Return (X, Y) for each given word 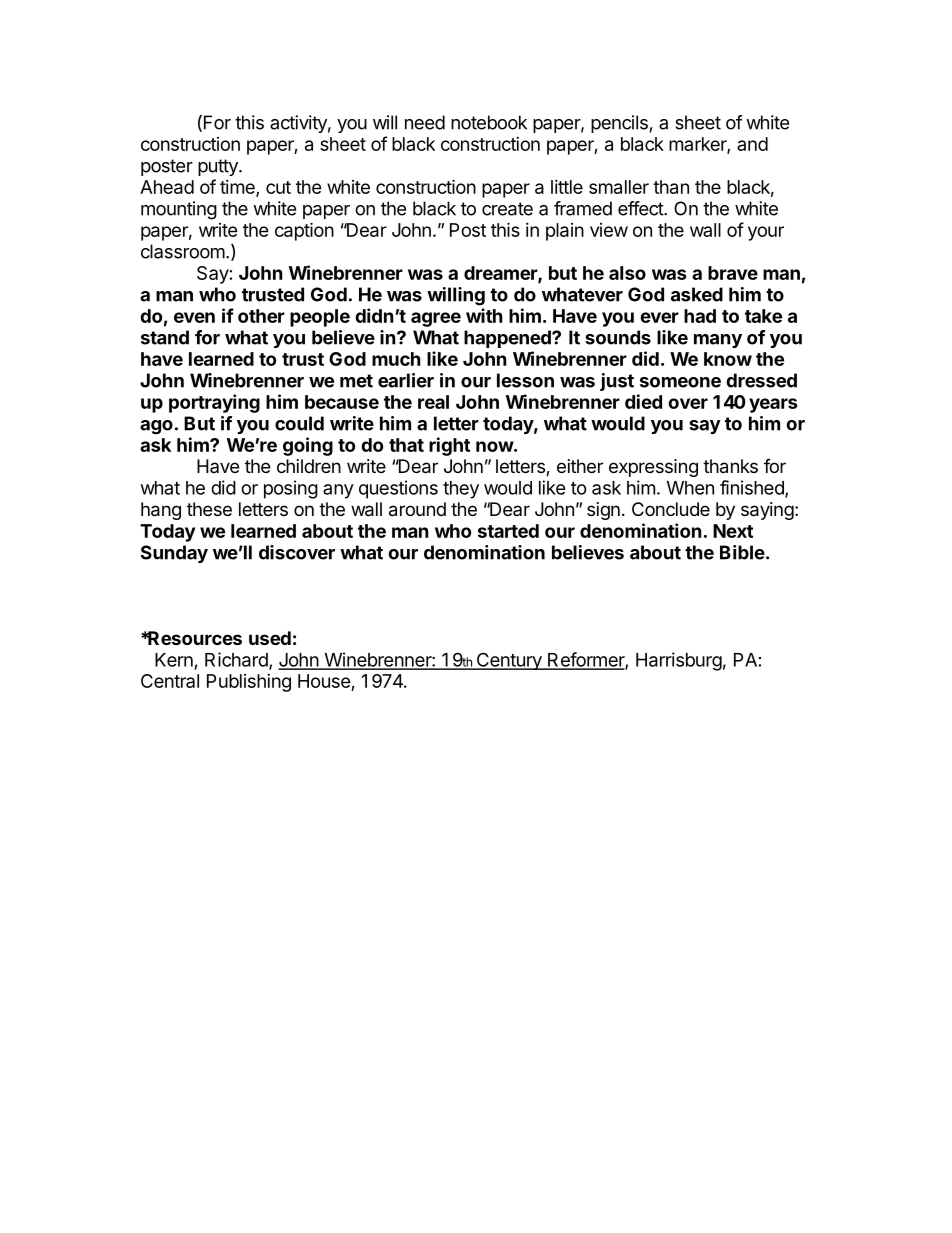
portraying (214, 403)
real (433, 402)
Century (509, 661)
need (425, 122)
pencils (619, 124)
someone (680, 382)
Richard (237, 660)
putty (219, 167)
